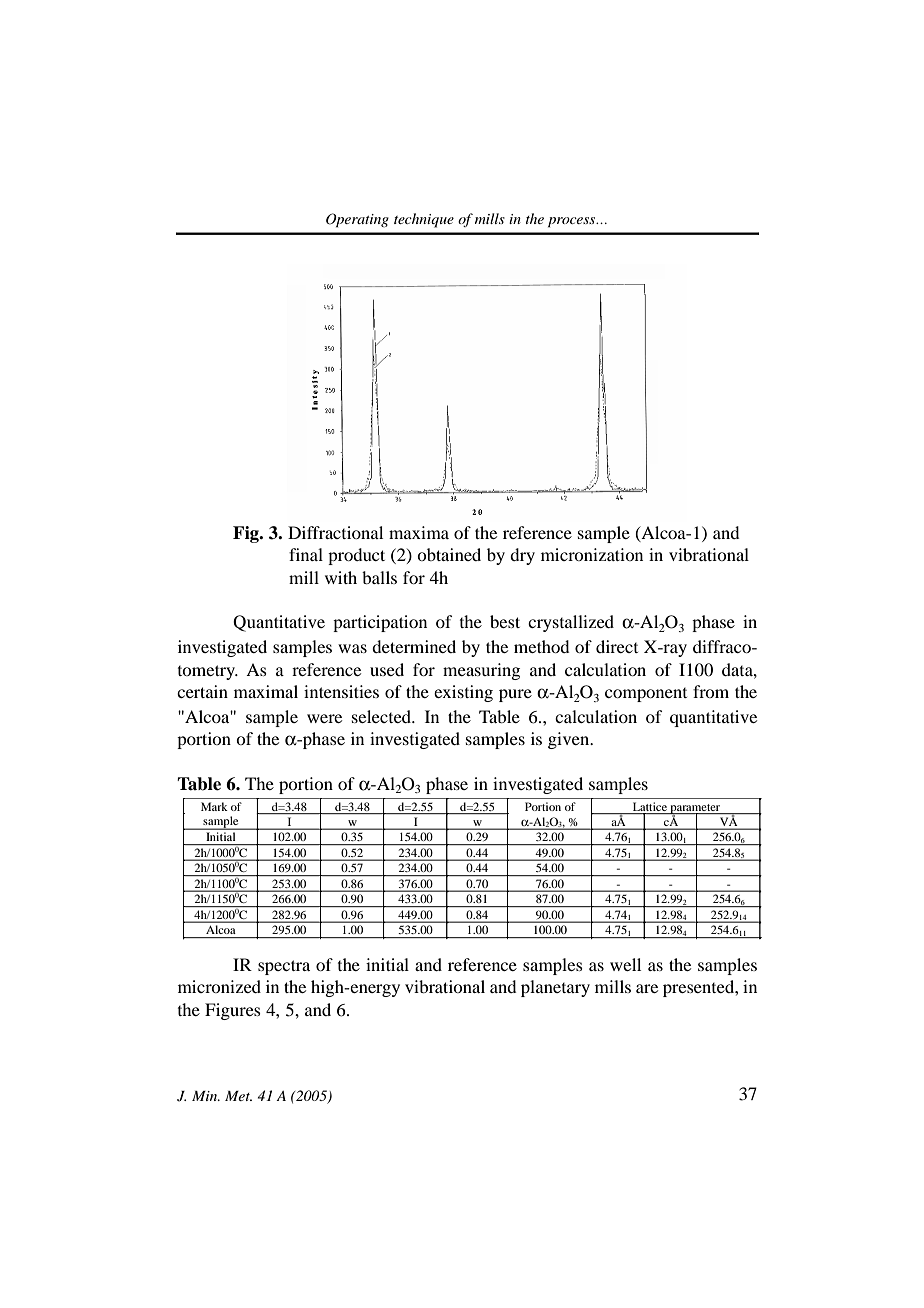 Image resolution: width=924 pixels, height=1308 pixels. I want to click on Operating, so click(357, 220).
